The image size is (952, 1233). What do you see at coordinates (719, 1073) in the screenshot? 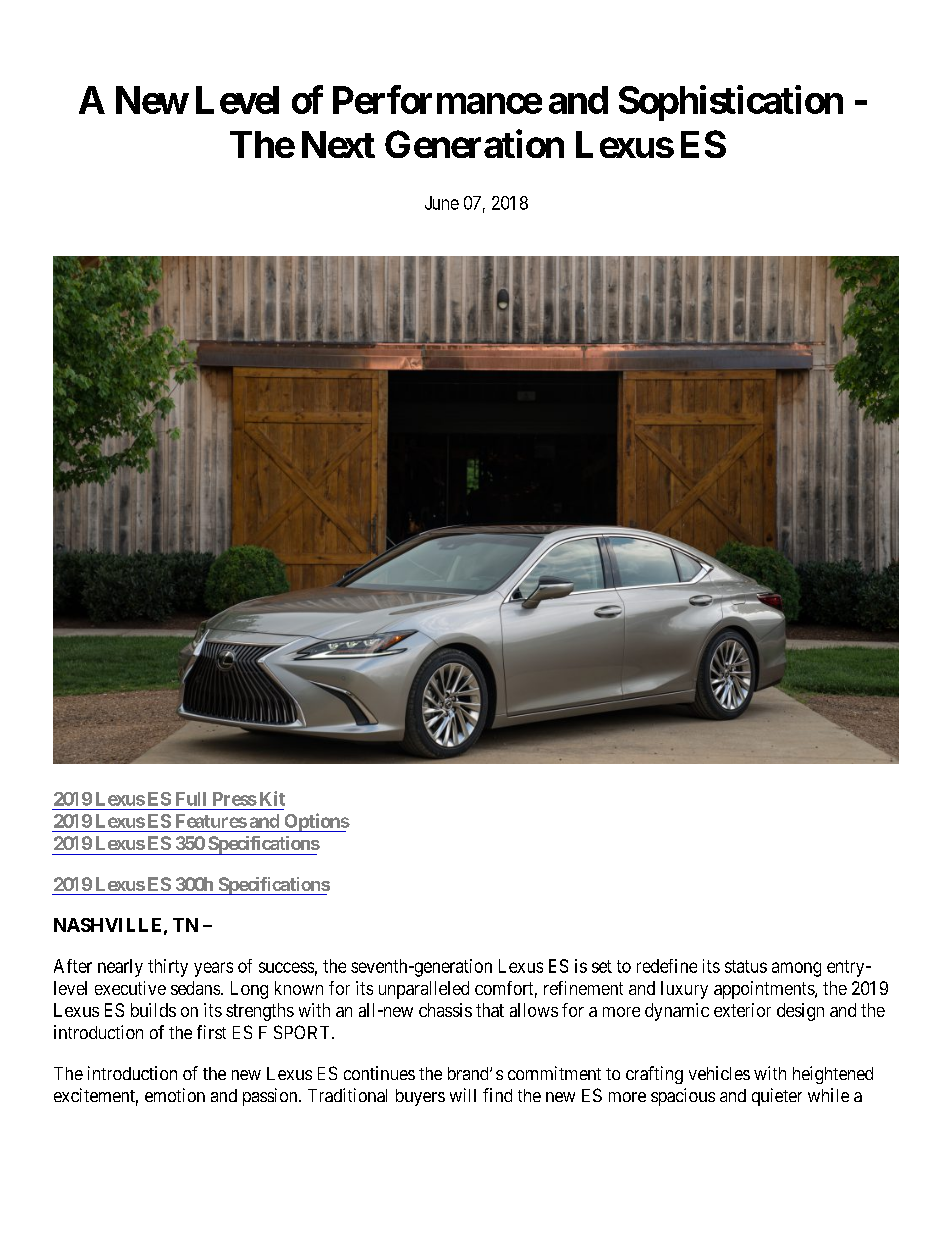
I see `vehicles` at bounding box center [719, 1073].
